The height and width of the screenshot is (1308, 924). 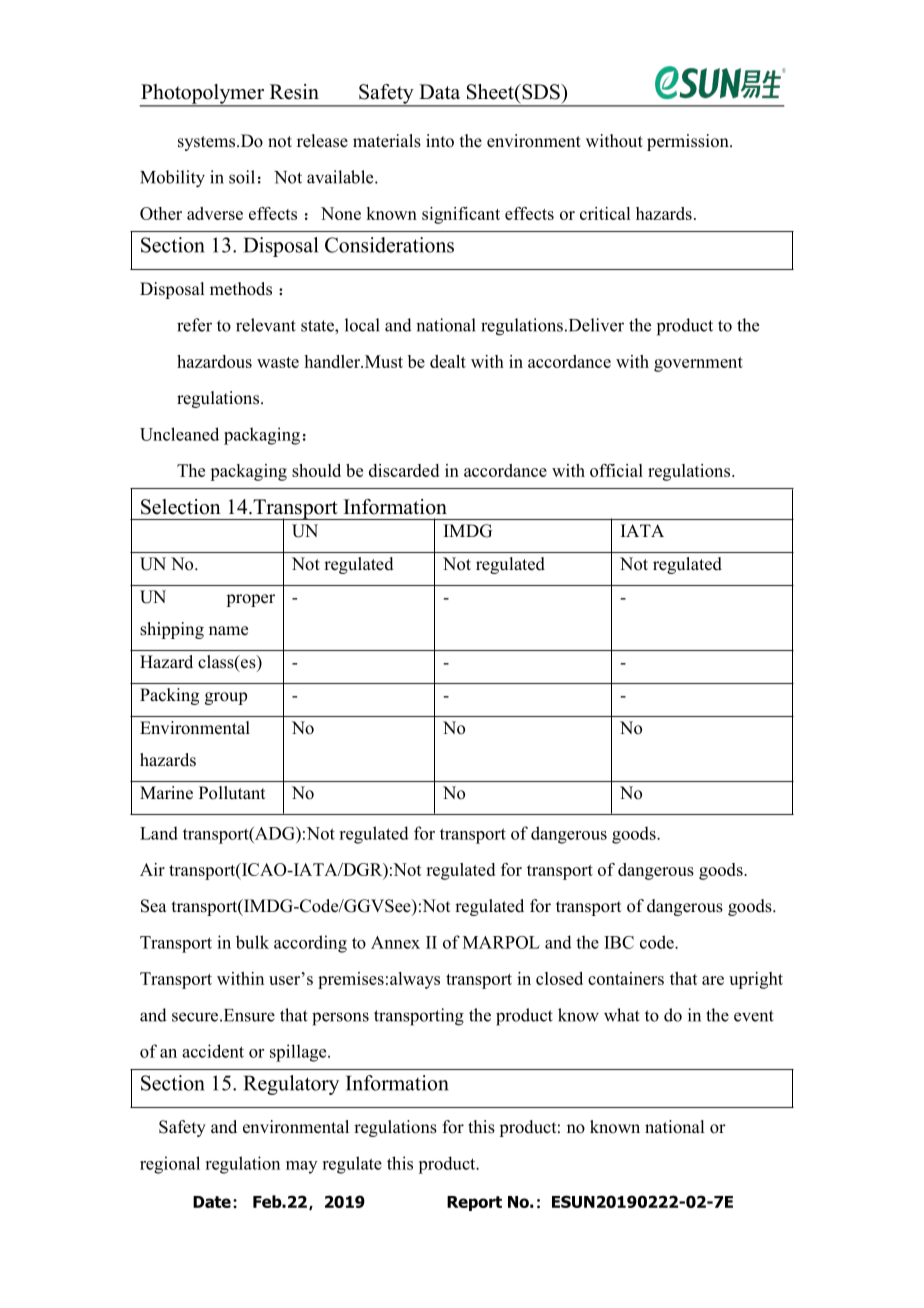 I want to click on Date, so click(x=212, y=1202).
